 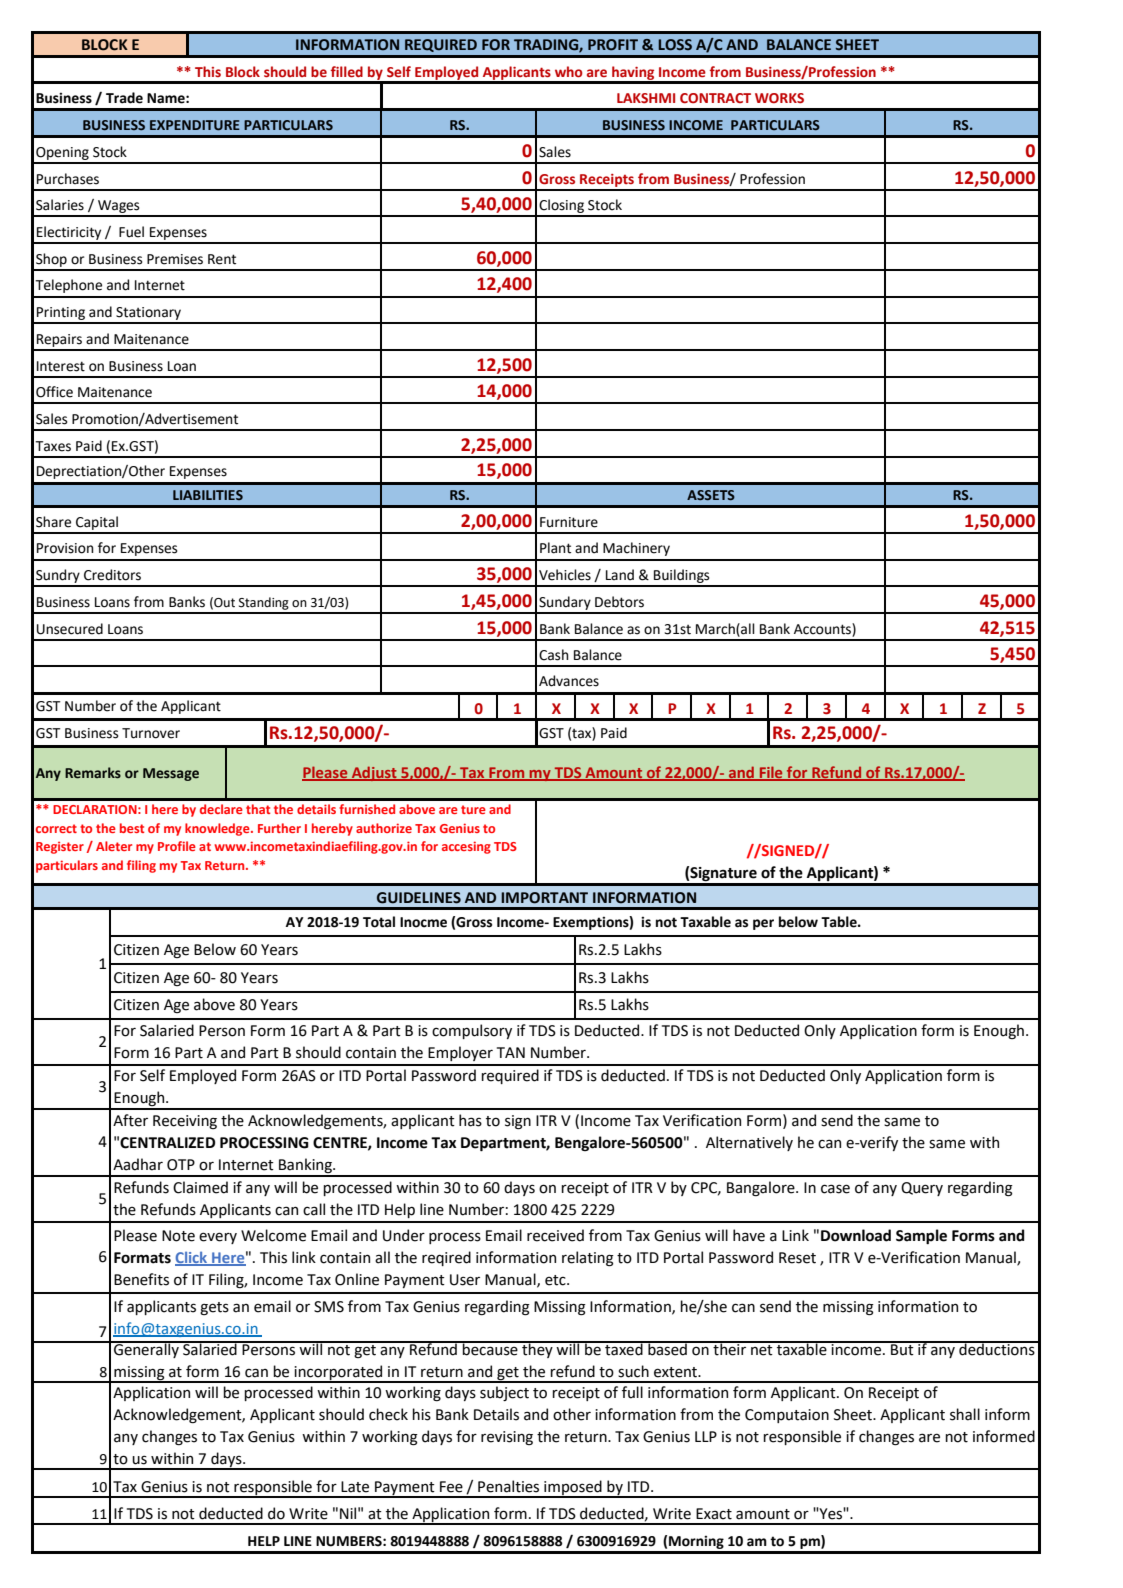 What do you see at coordinates (568, 71) in the document?
I see `who` at bounding box center [568, 71].
